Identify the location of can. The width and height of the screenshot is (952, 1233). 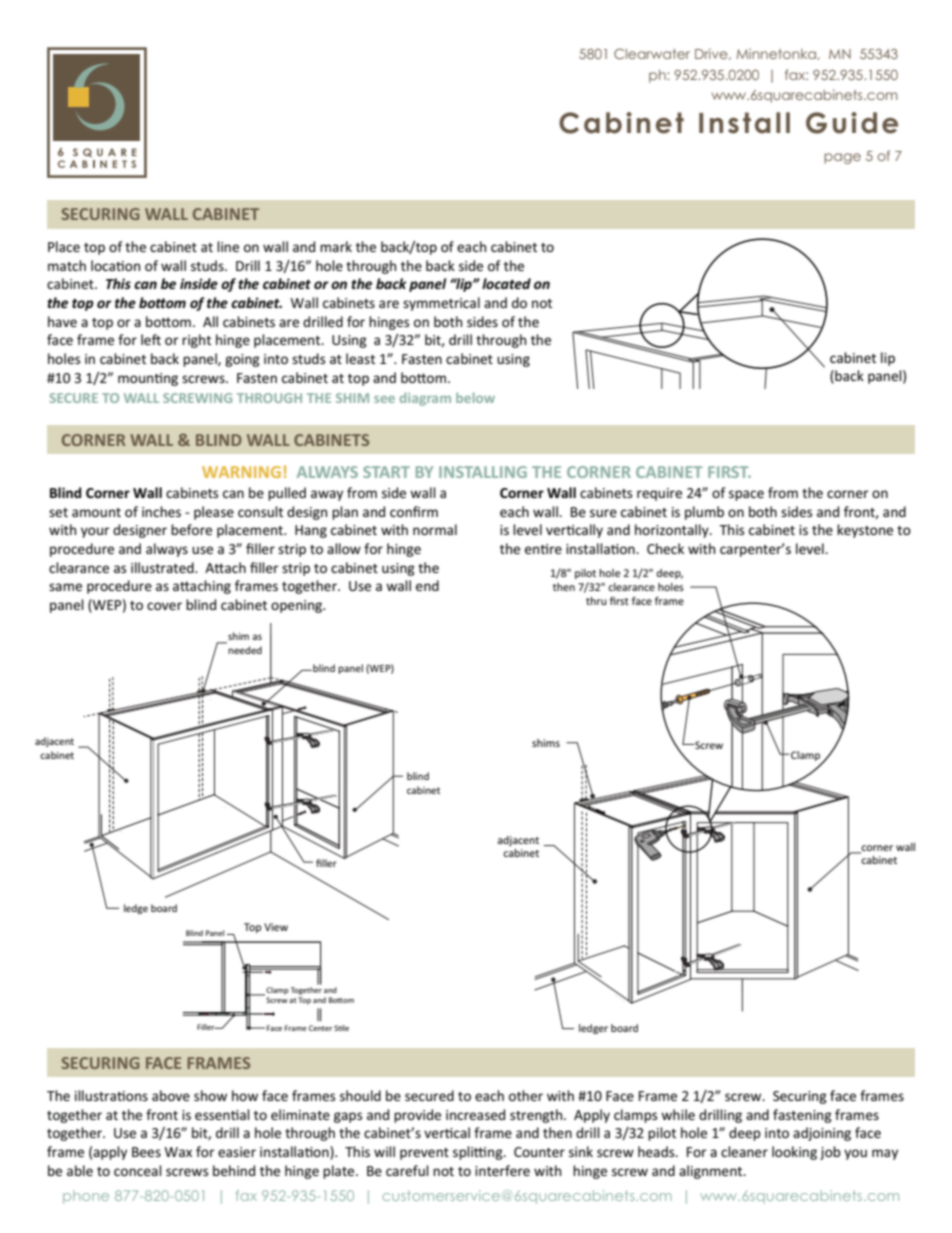
(145, 285).
